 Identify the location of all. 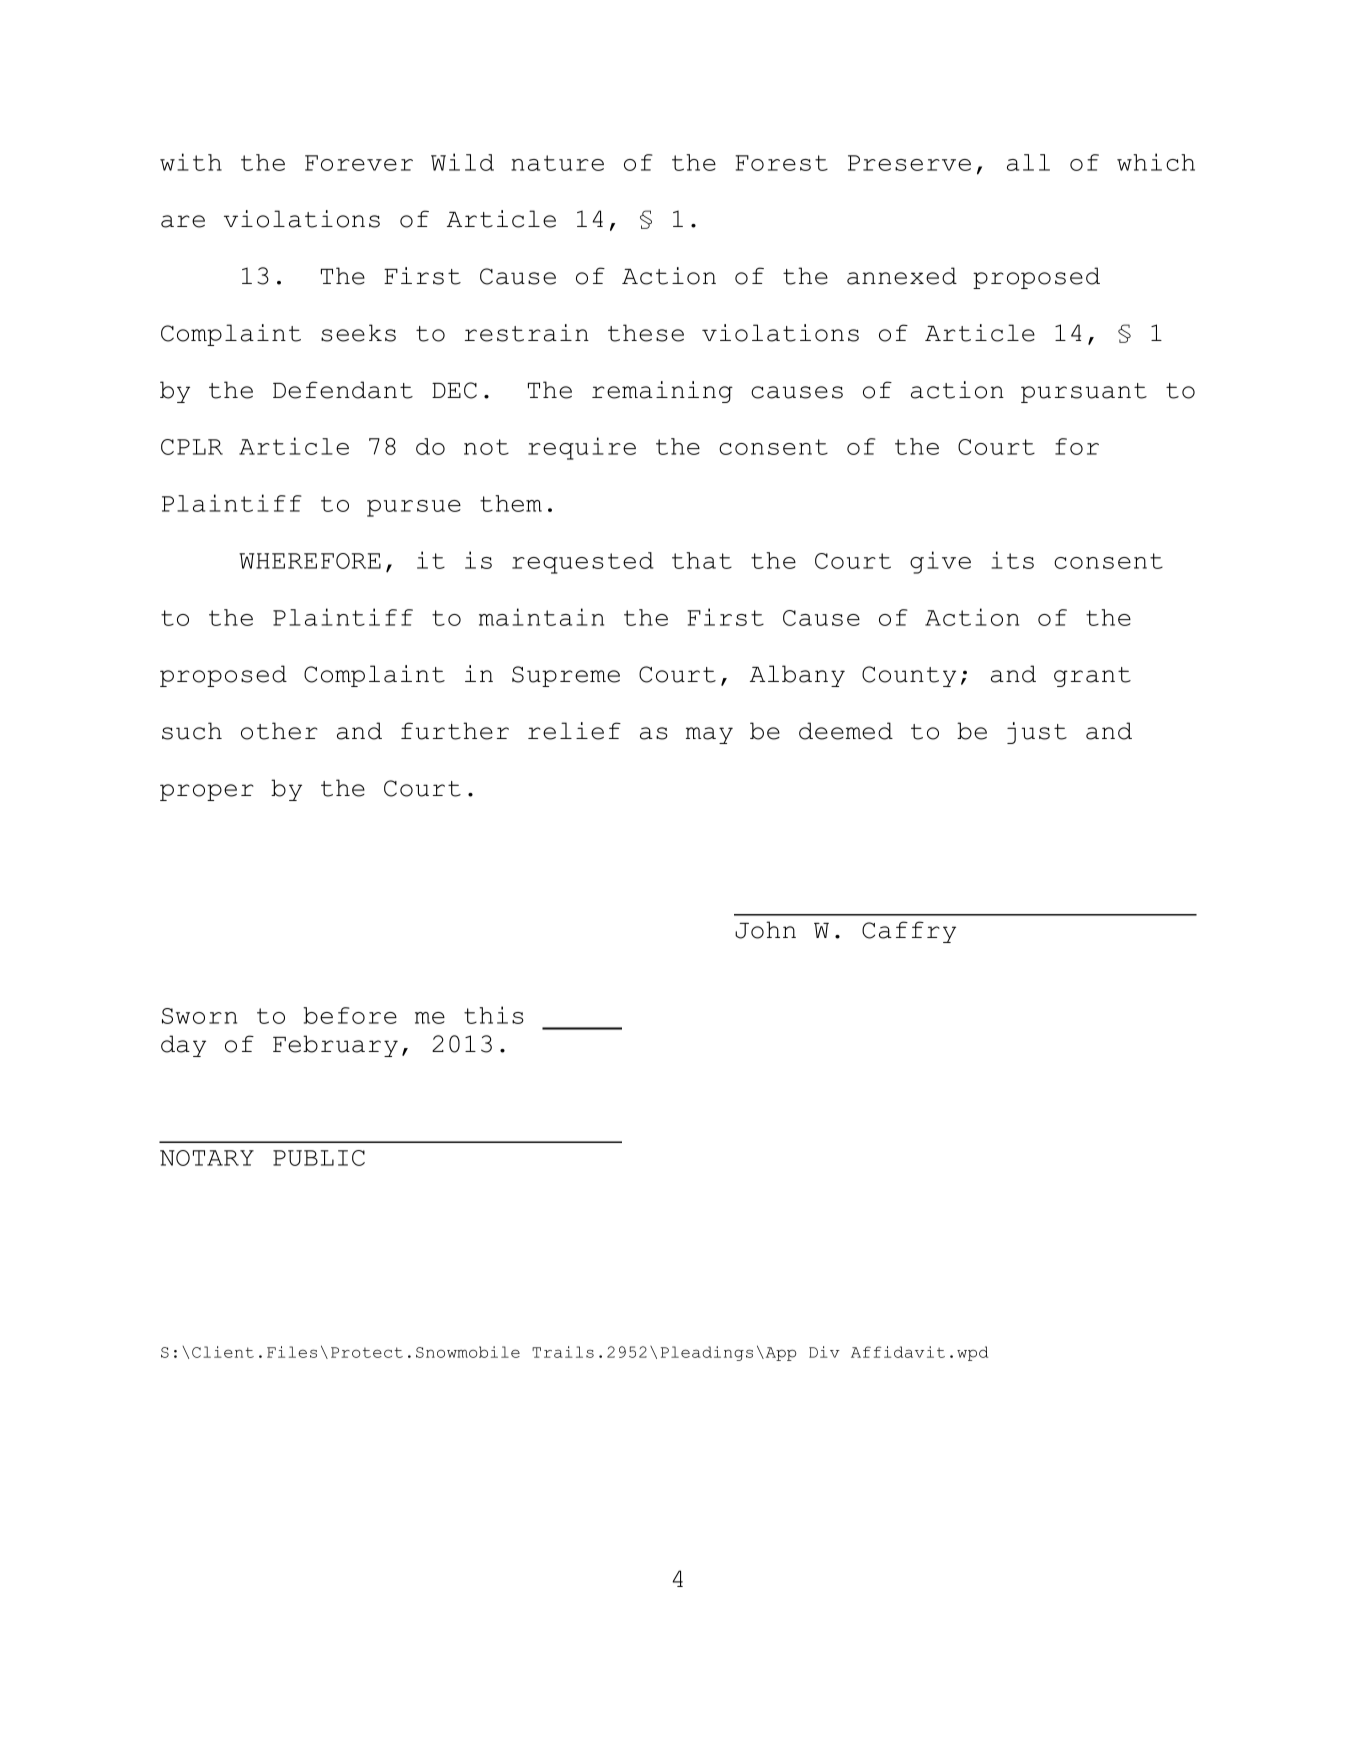
(1028, 162).
